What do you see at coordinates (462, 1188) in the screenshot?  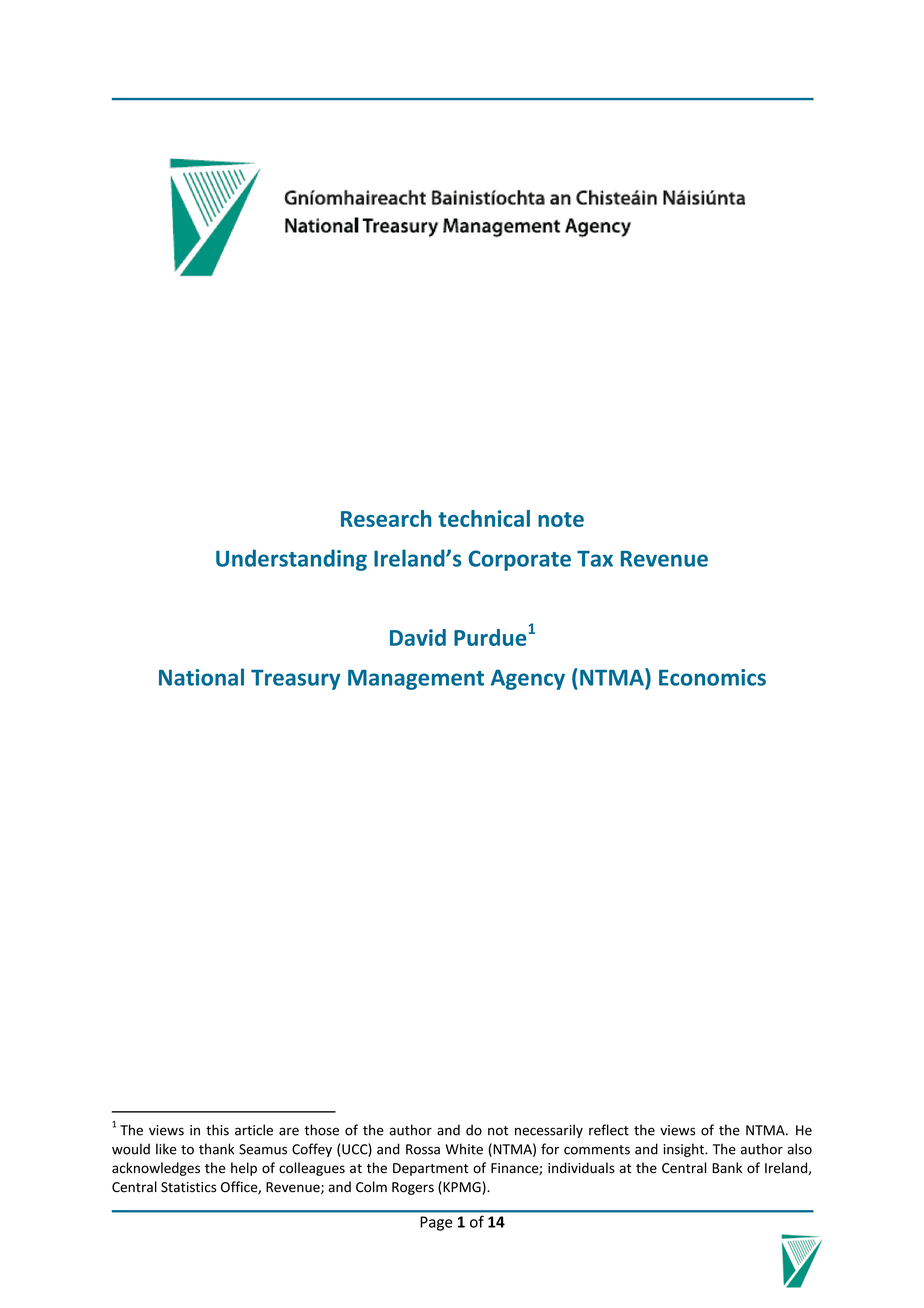 I see `KPMG` at bounding box center [462, 1188].
